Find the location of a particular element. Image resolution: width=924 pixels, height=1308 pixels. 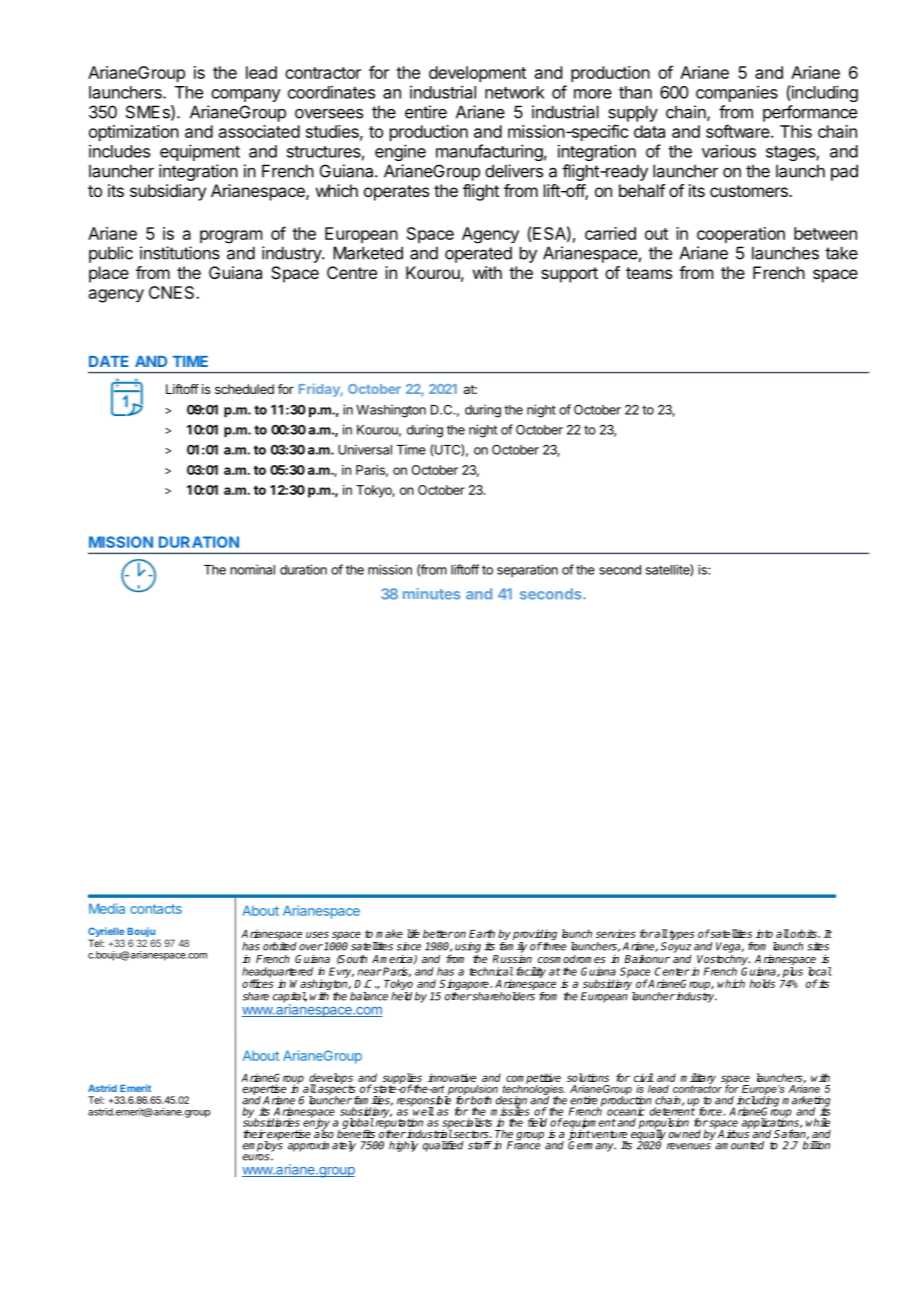

company is located at coordinates (246, 95).
